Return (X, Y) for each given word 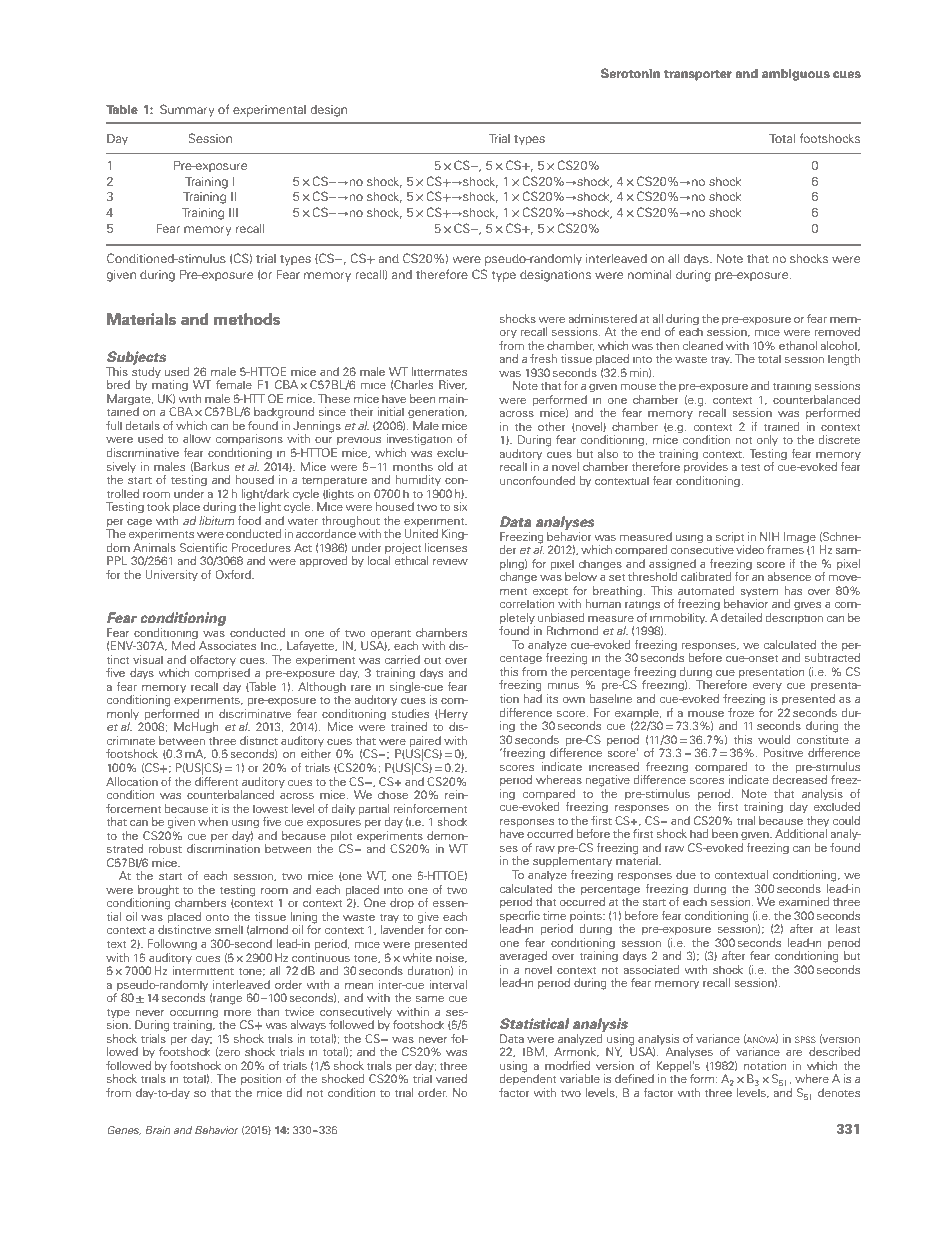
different (216, 780)
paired (425, 743)
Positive (783, 752)
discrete (839, 439)
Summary (187, 110)
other (552, 426)
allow (197, 438)
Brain (157, 1130)
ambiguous (796, 75)
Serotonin (630, 73)
